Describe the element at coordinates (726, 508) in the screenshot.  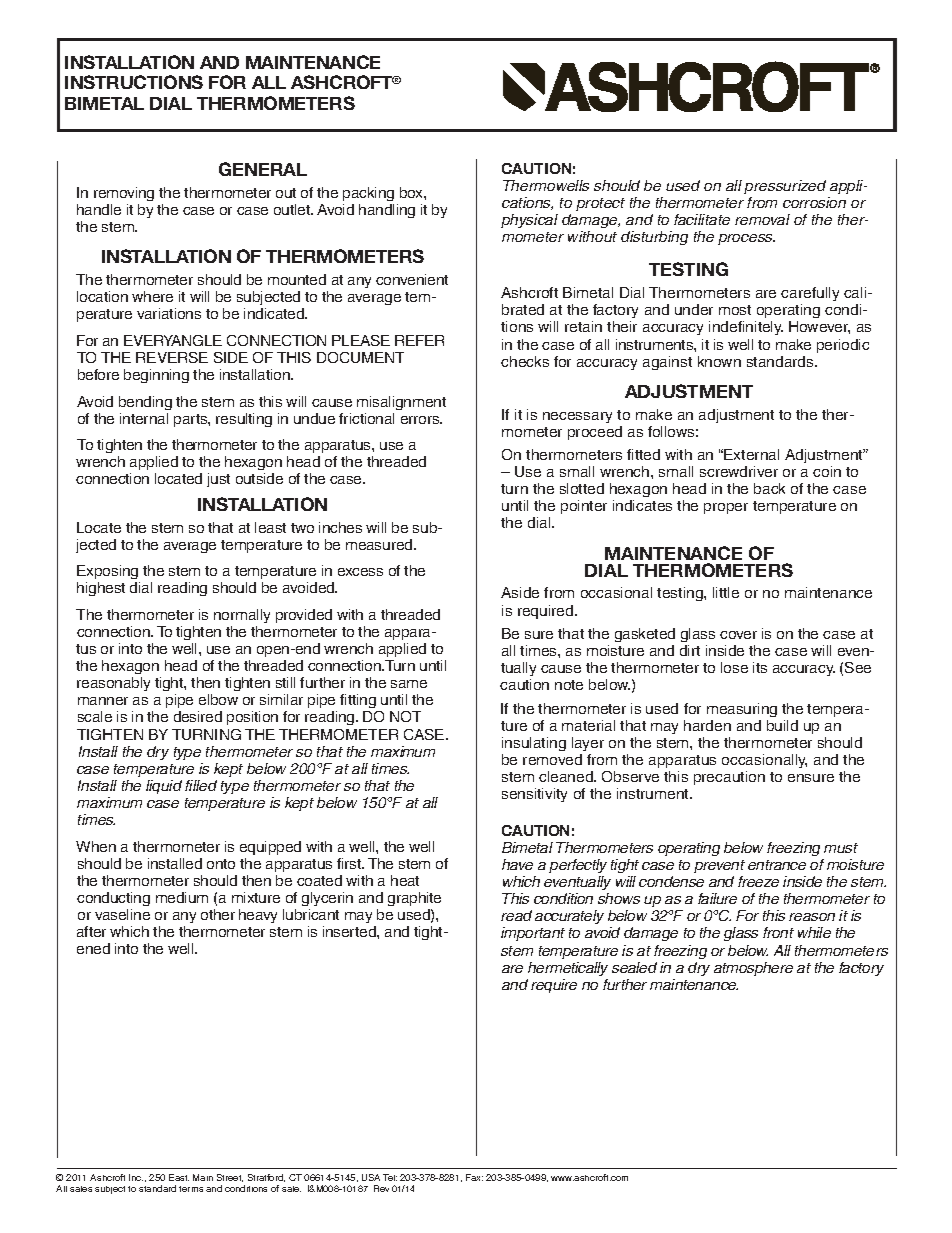
I see `proper` at that location.
